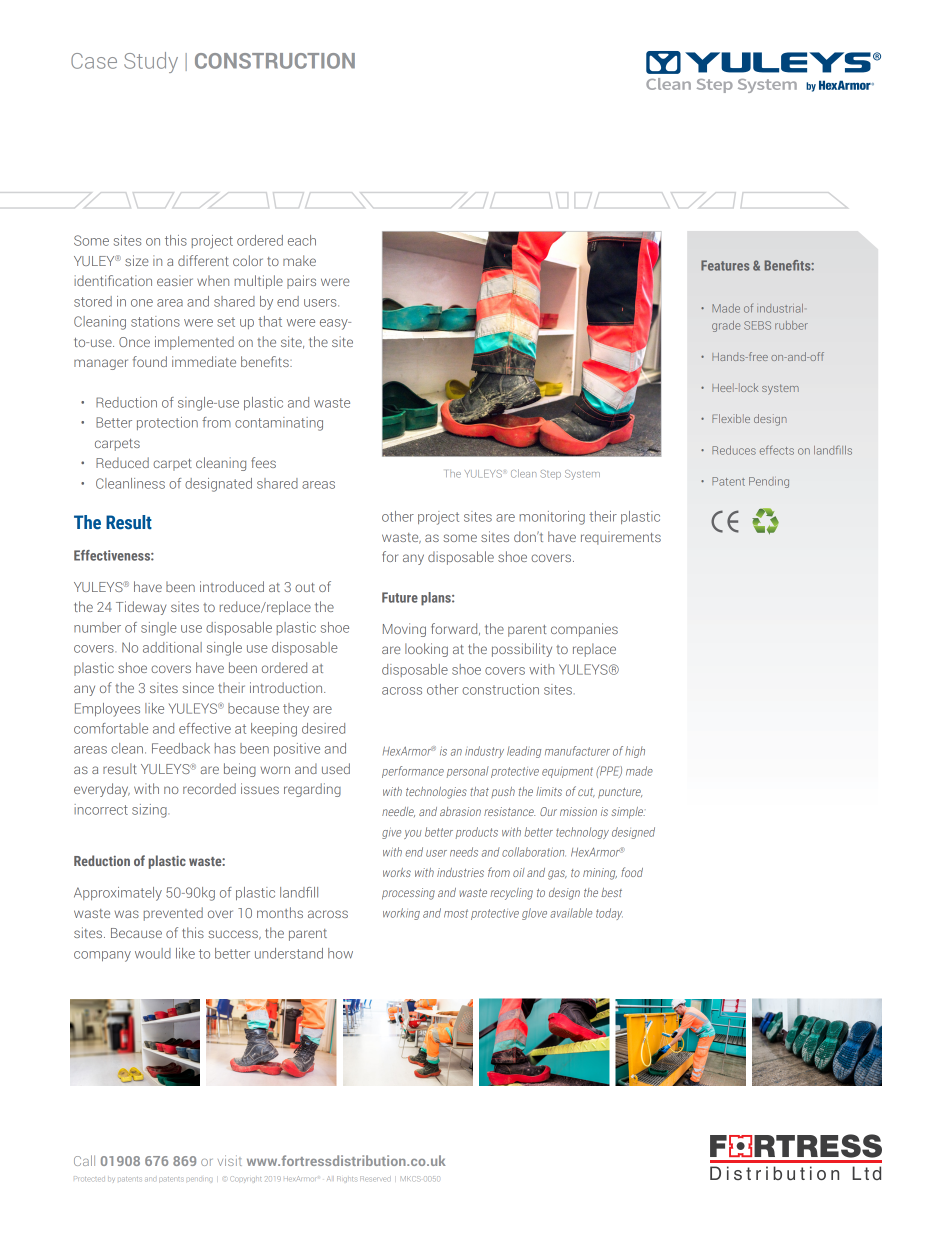 This screenshot has height=1233, width=952. Describe the element at coordinates (404, 630) in the screenshot. I see `Moving` at that location.
